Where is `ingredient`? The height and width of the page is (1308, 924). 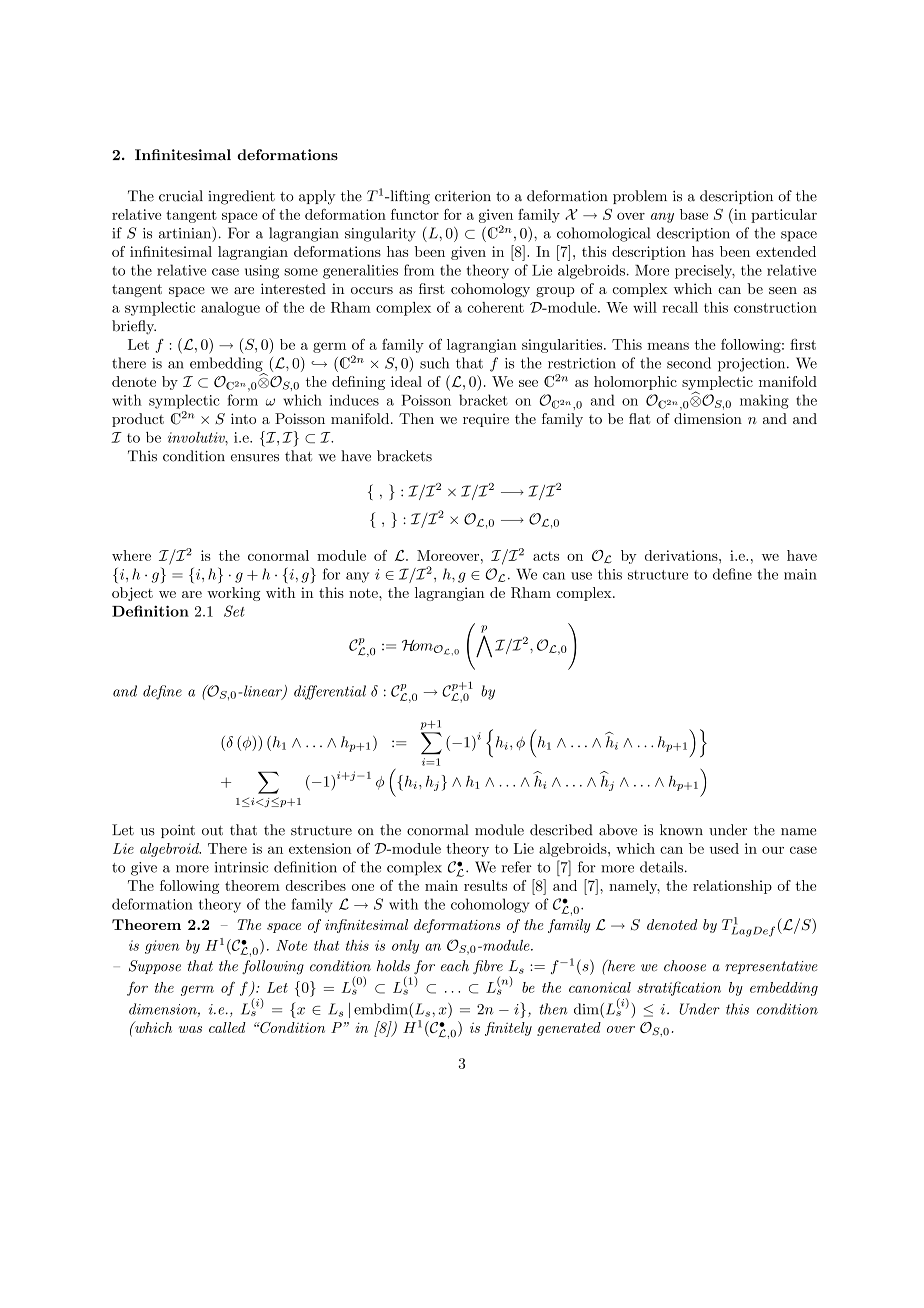 ingredient is located at coordinates (241, 197).
